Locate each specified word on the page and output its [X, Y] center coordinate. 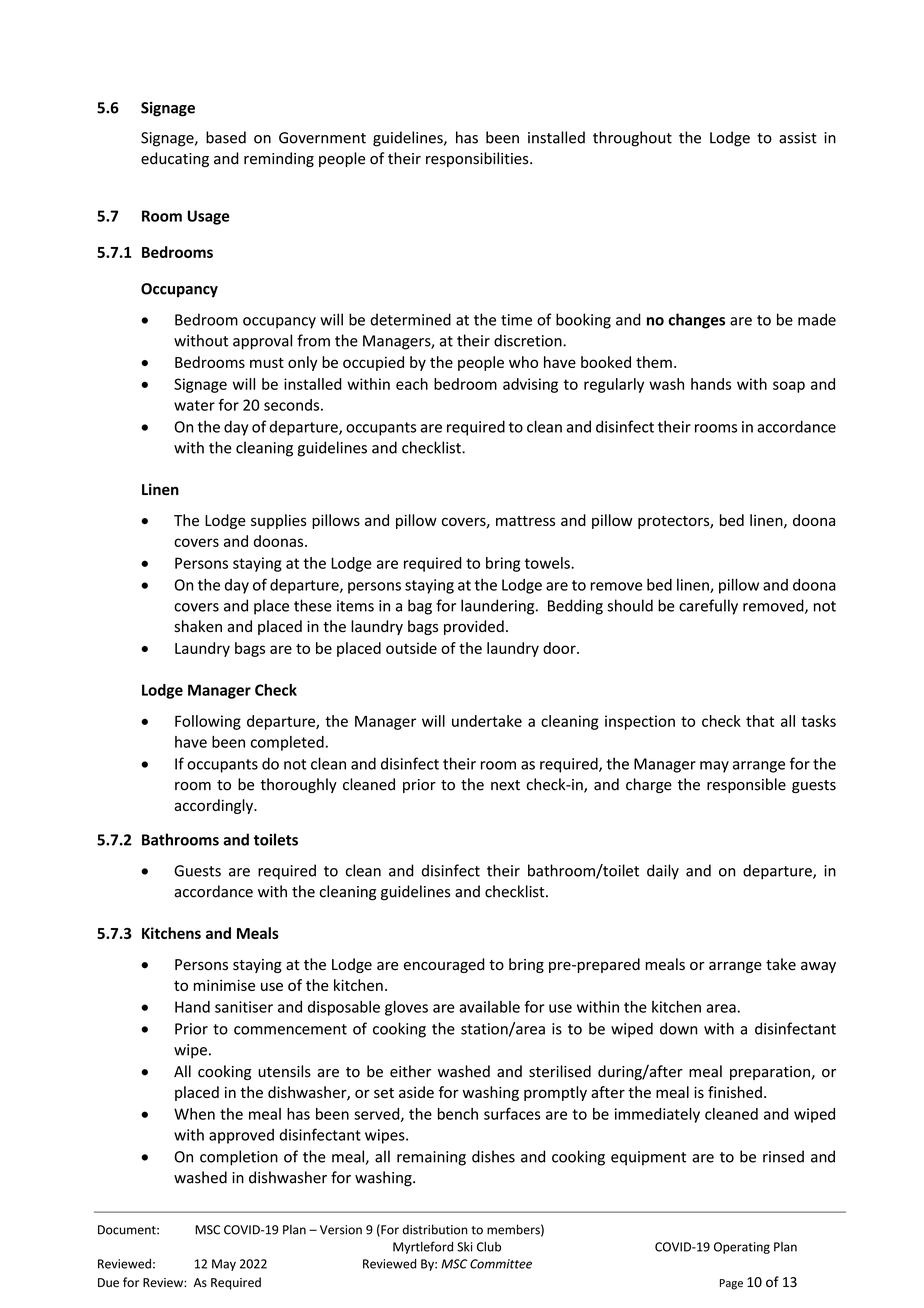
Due [108, 1283]
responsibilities [478, 159]
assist [798, 138]
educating [175, 159]
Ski [464, 1247]
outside [411, 648]
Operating [742, 1248]
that [760, 721]
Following [208, 722]
